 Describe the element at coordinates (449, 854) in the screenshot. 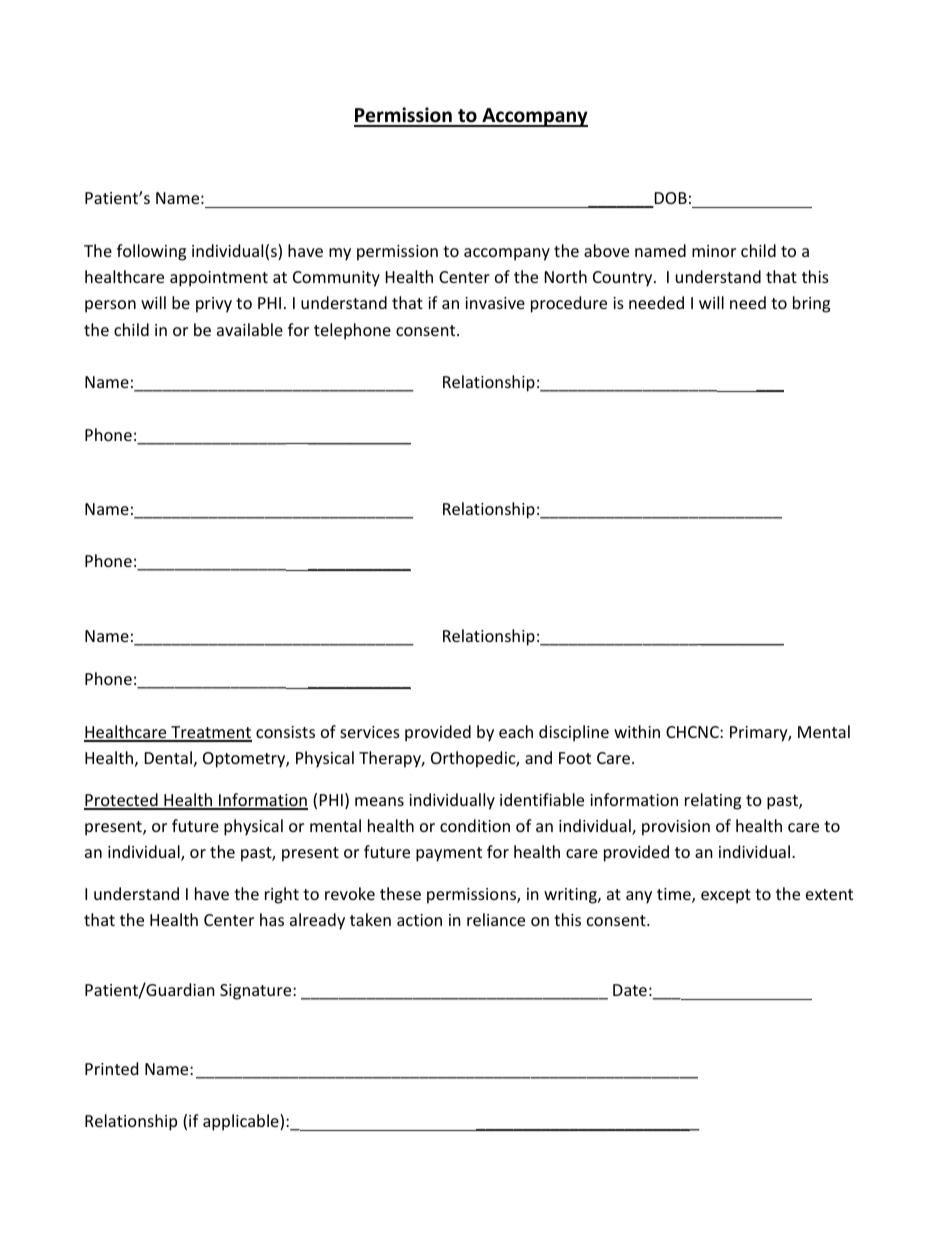

I see `payment` at that location.
